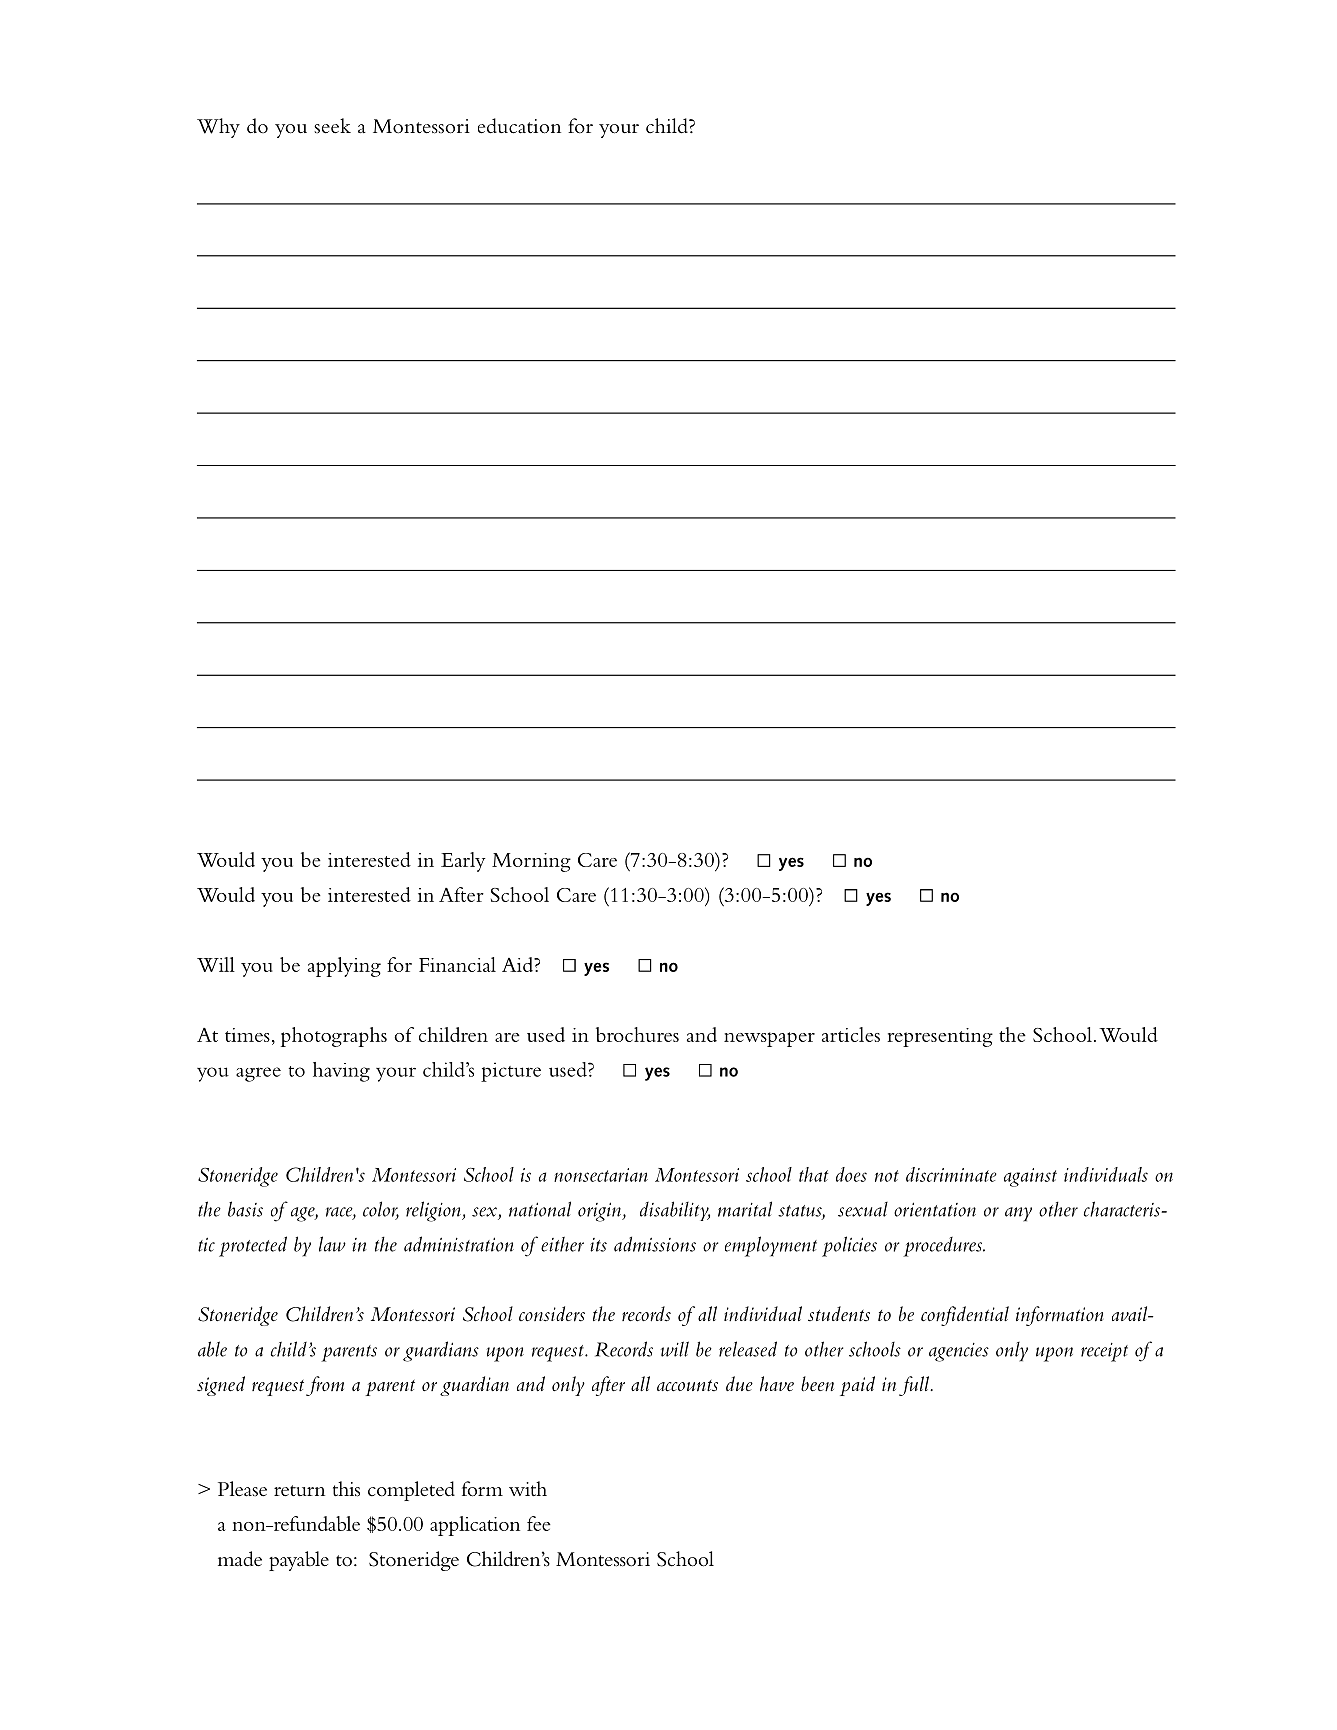  What do you see at coordinates (531, 862) in the screenshot?
I see `Morning` at bounding box center [531, 862].
